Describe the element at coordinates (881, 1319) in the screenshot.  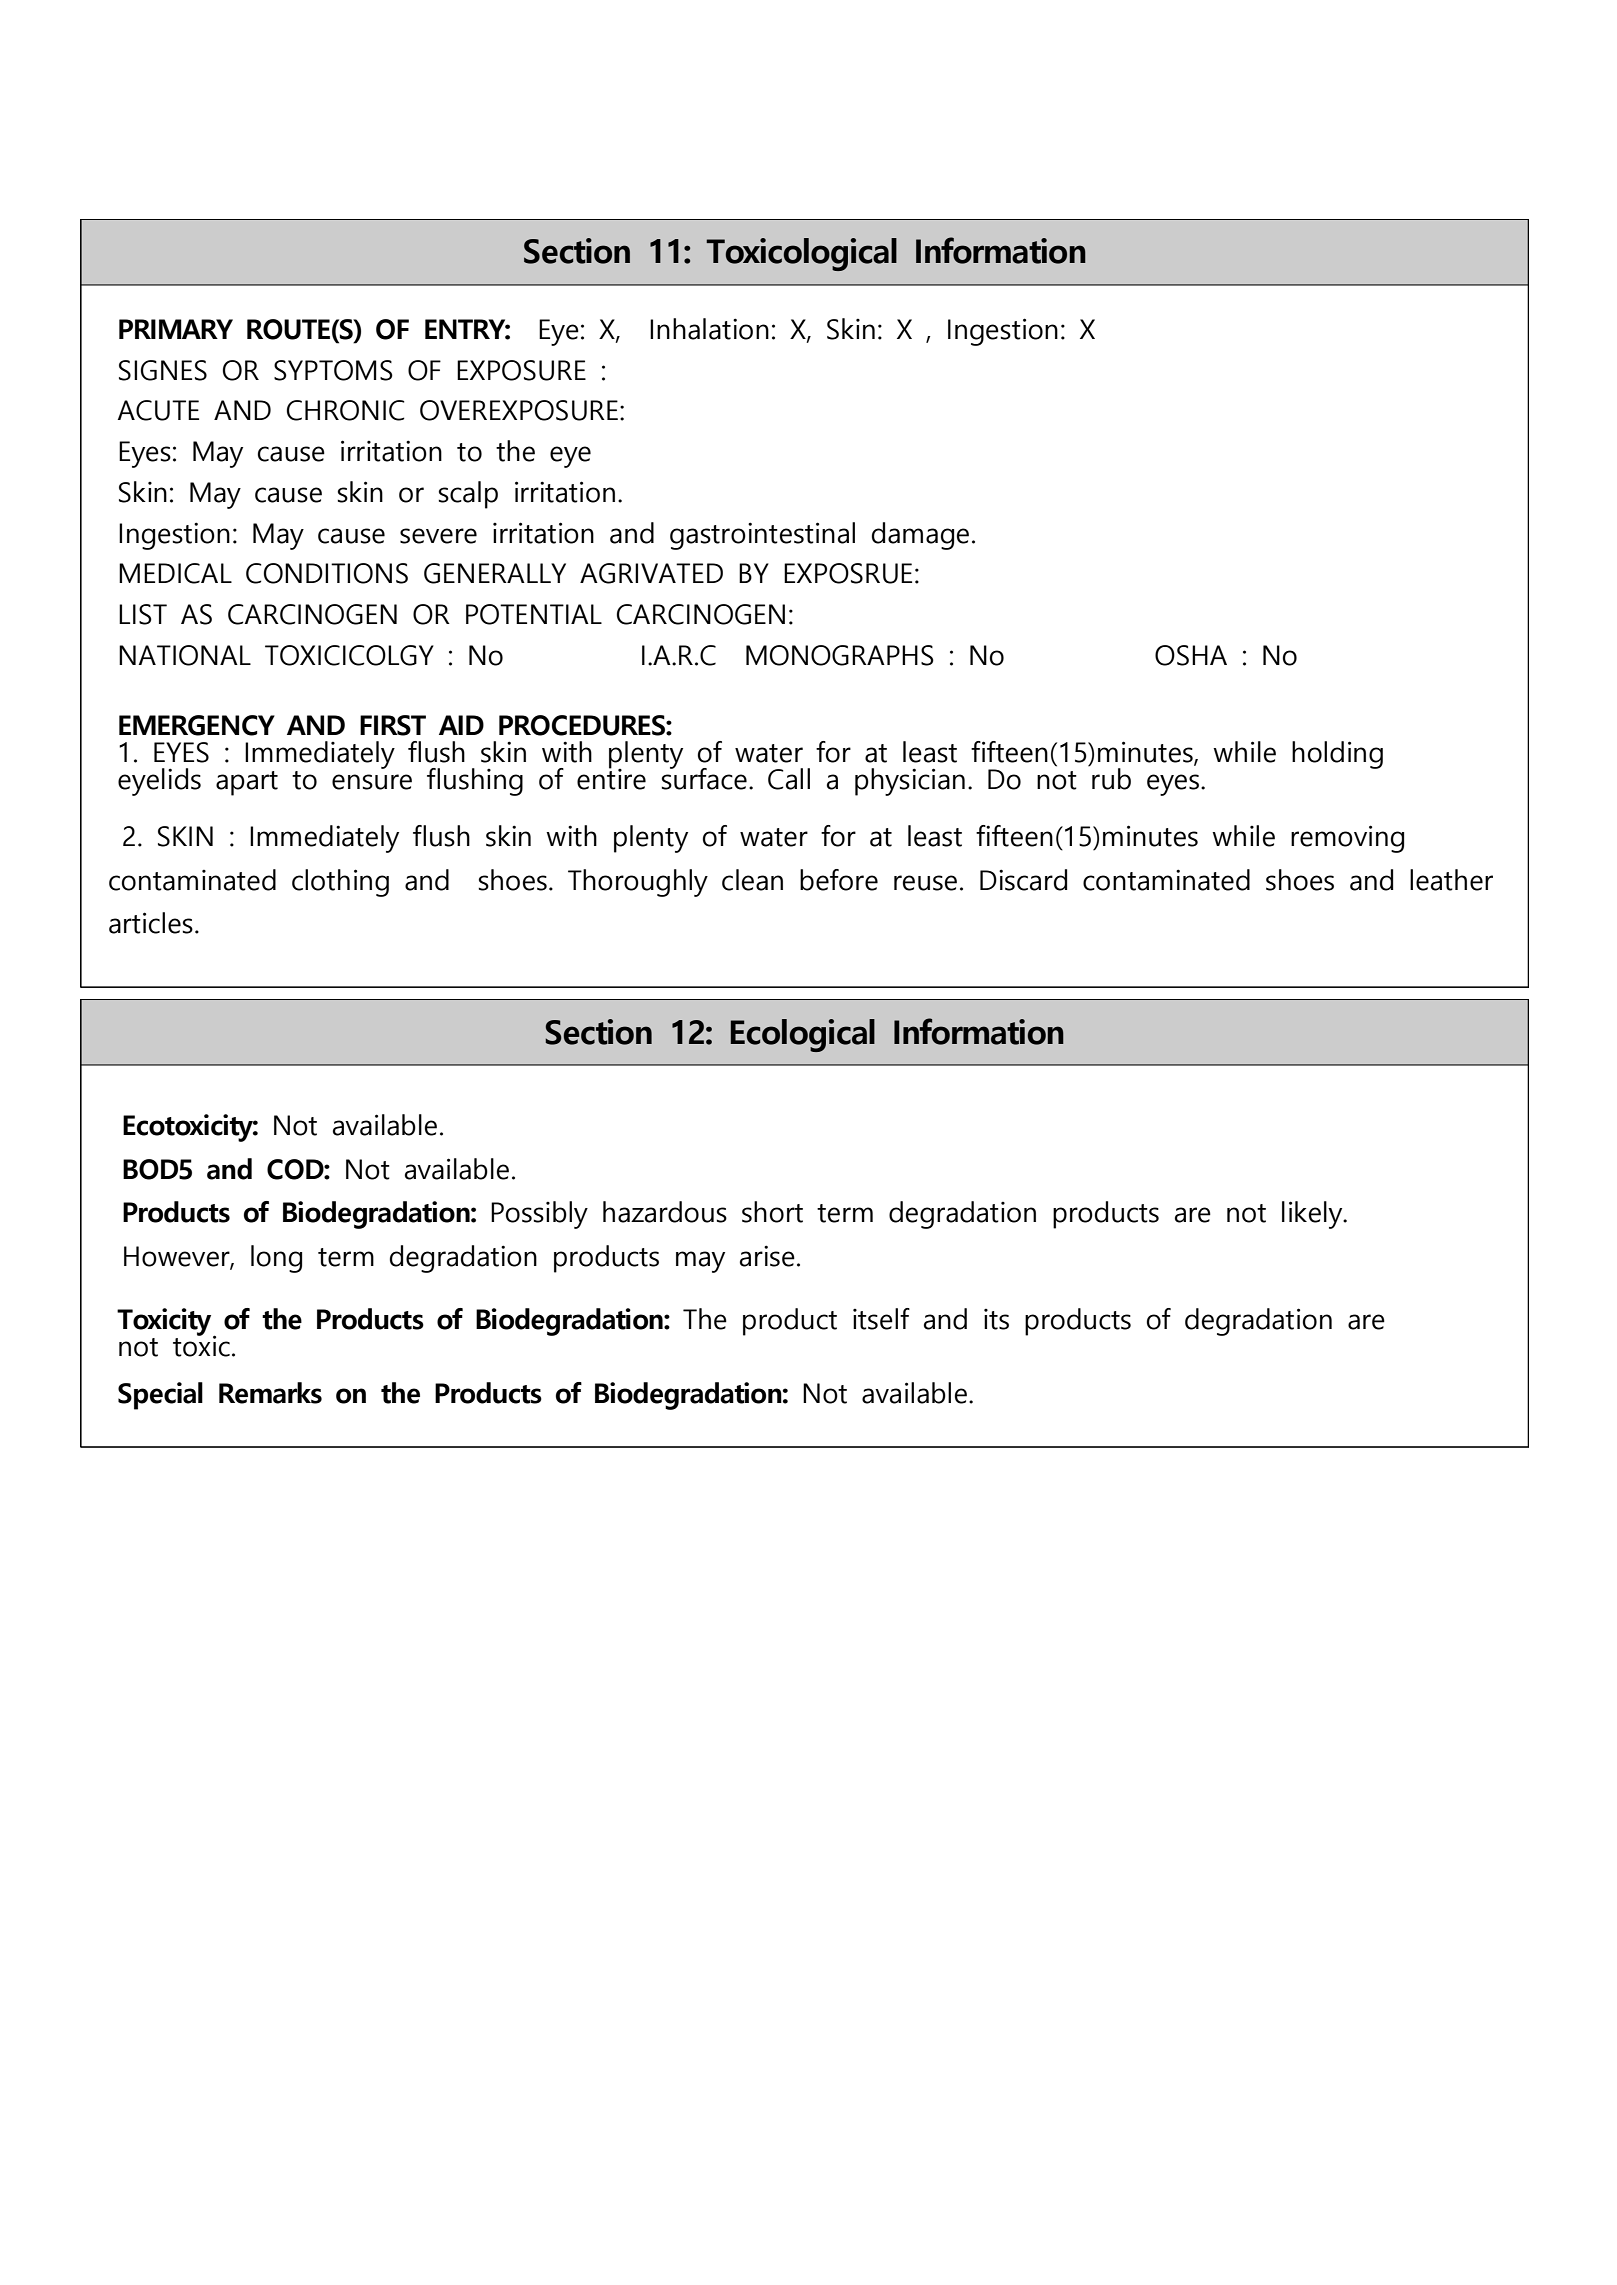
I see `itself` at that location.
